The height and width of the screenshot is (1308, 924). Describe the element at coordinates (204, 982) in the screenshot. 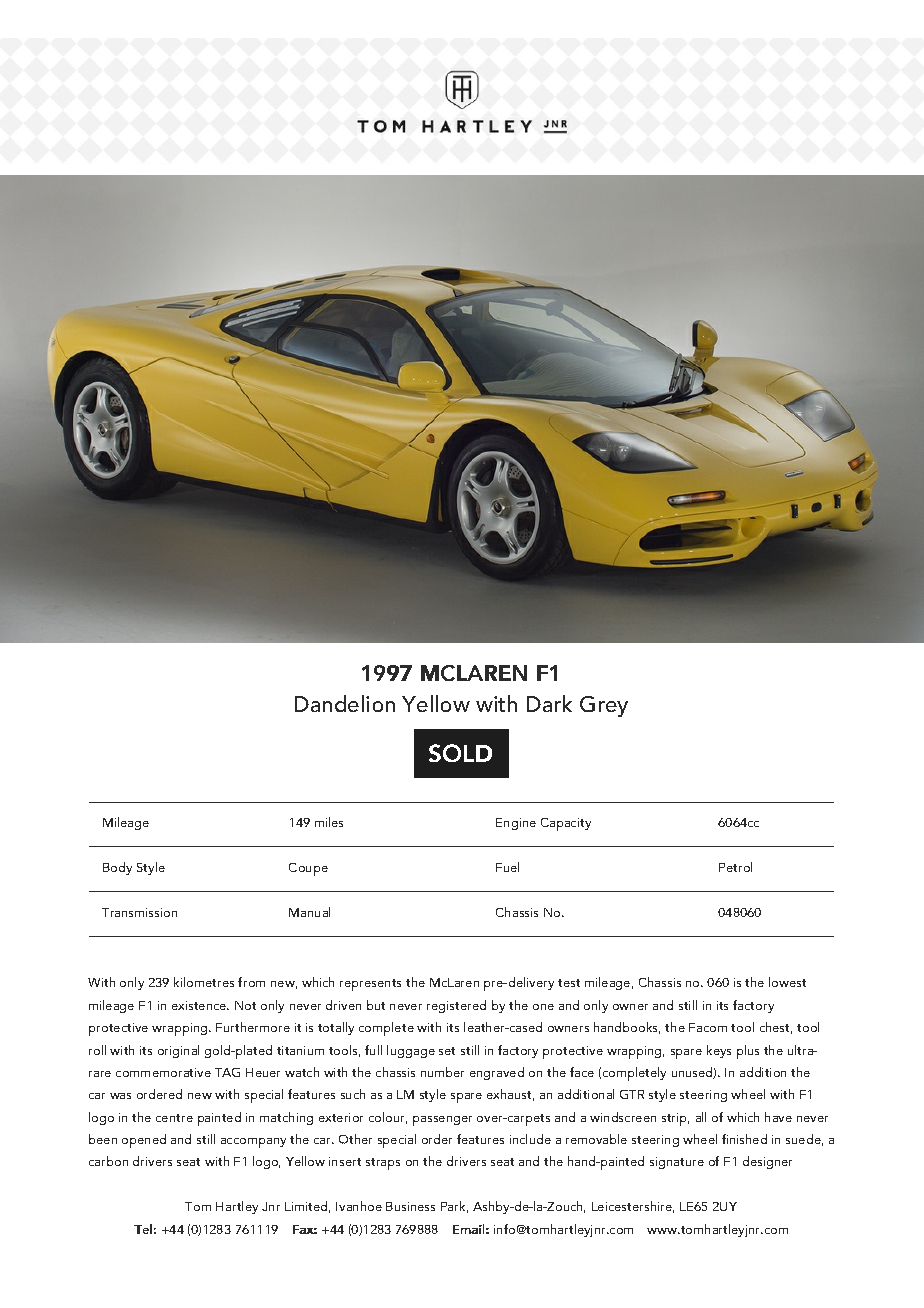

I see `kilometres` at that location.
